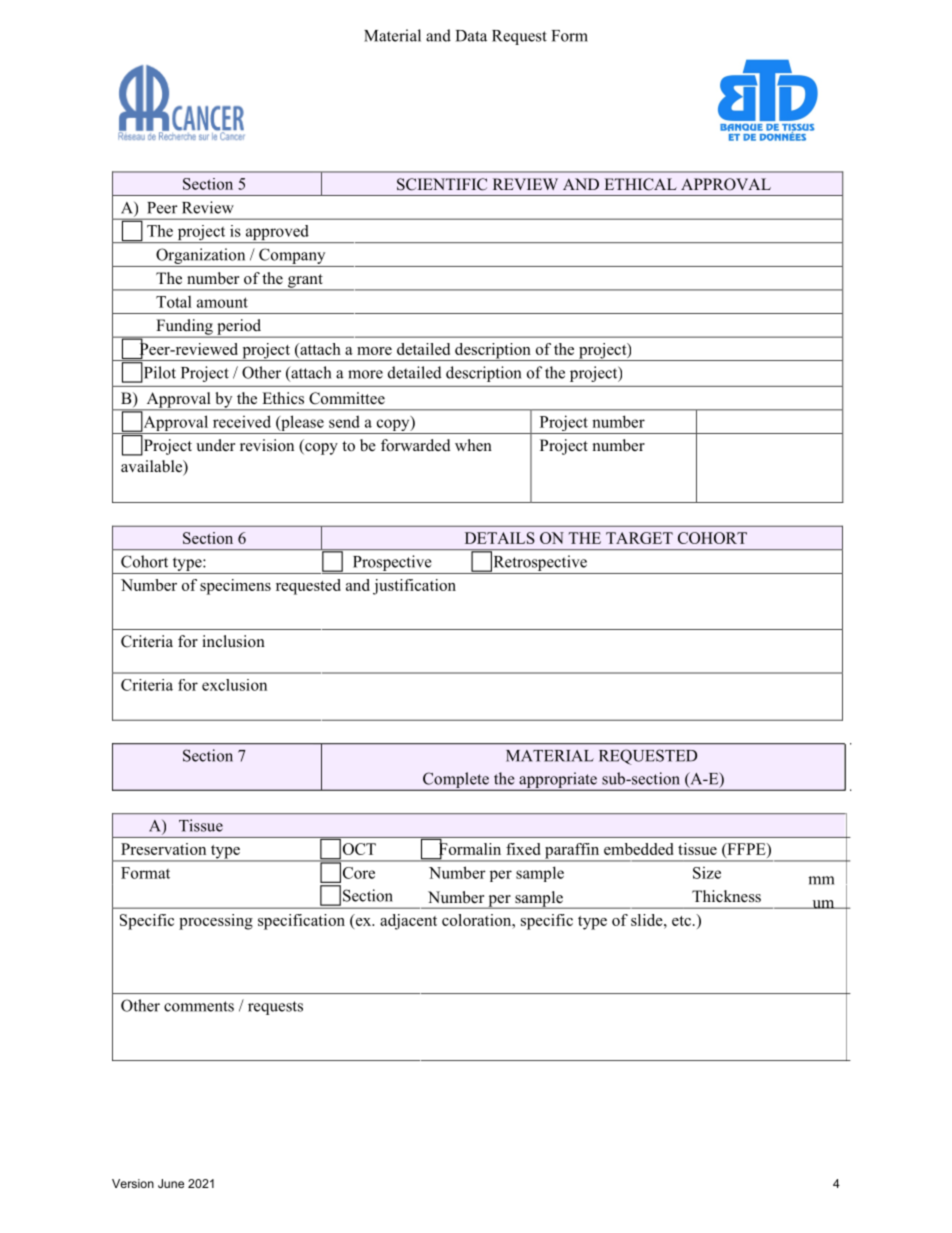 Image resolution: width=952 pixels, height=1233 pixels. I want to click on Data, so click(471, 36).
